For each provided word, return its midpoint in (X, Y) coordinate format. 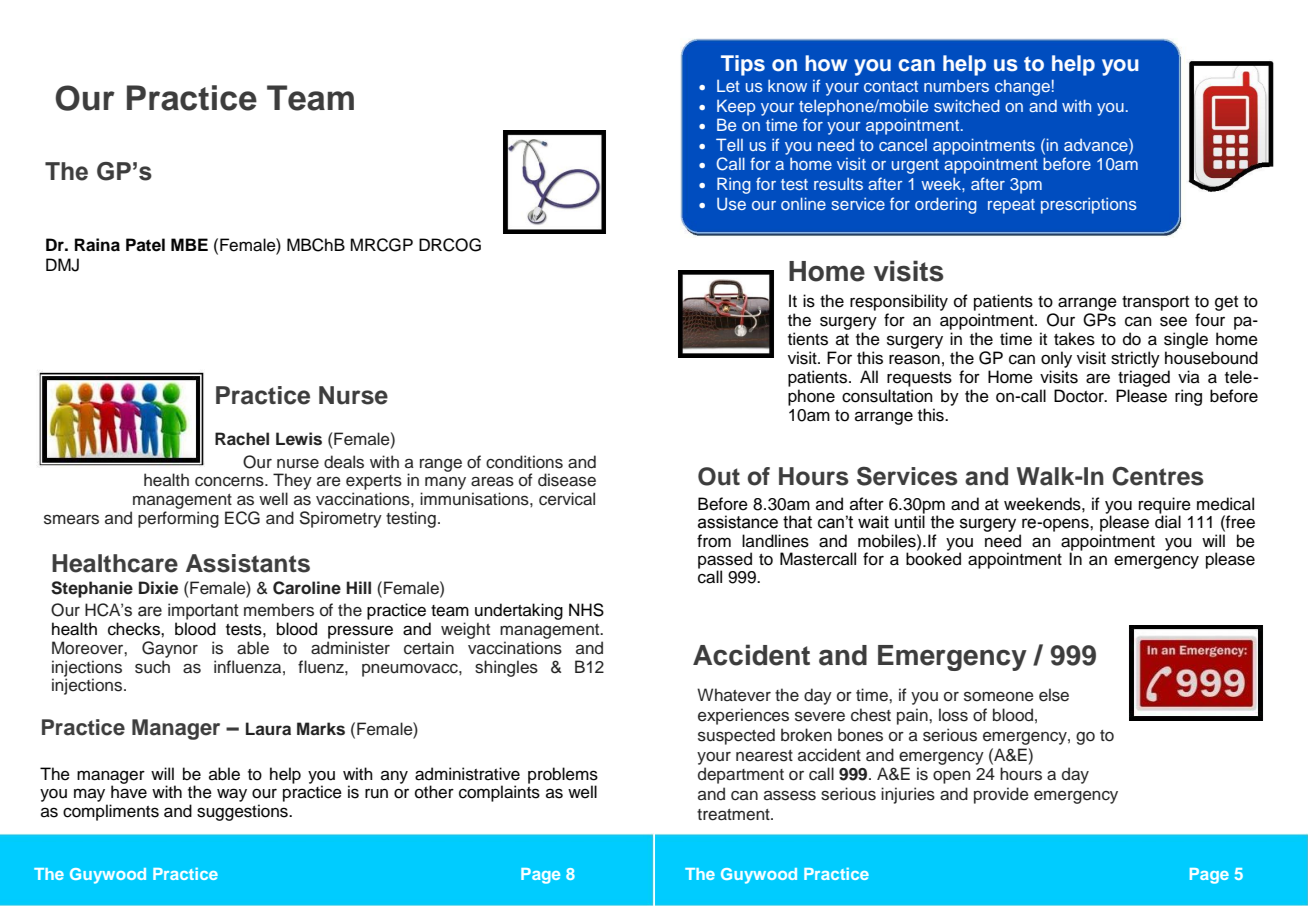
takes (1074, 339)
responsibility (899, 302)
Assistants (248, 563)
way (232, 795)
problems (563, 776)
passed (725, 561)
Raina (97, 245)
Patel (145, 245)
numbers (956, 86)
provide (1001, 795)
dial (1168, 521)
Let (728, 86)
